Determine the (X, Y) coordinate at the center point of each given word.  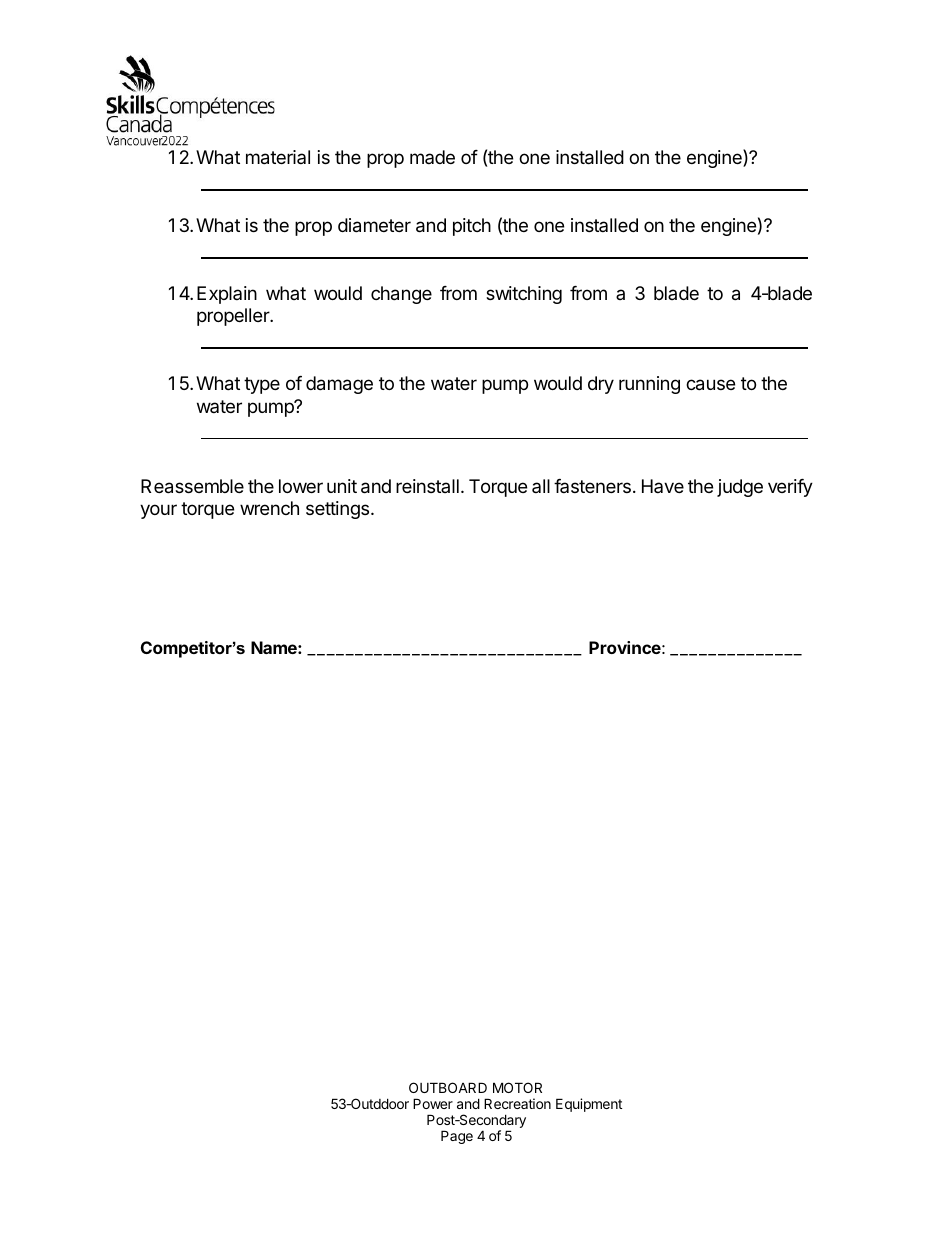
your (158, 511)
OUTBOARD (448, 1087)
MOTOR (517, 1087)
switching (524, 295)
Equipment (589, 1105)
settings (339, 510)
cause (710, 385)
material (278, 157)
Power (433, 1103)
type (262, 385)
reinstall (427, 486)
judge (740, 488)
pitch (472, 227)
